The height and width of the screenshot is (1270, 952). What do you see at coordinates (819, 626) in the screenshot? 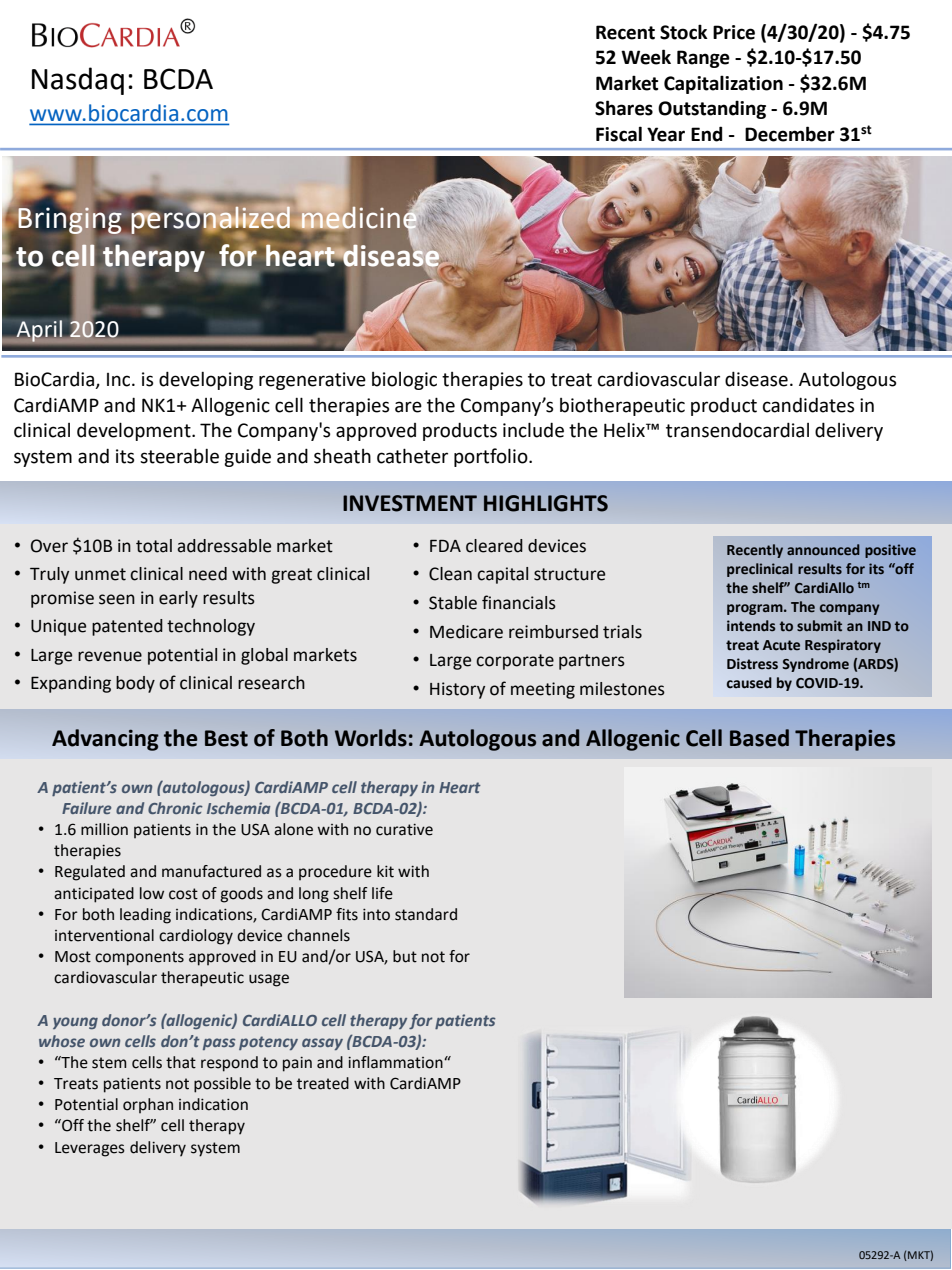
I see `submit` at bounding box center [819, 626].
